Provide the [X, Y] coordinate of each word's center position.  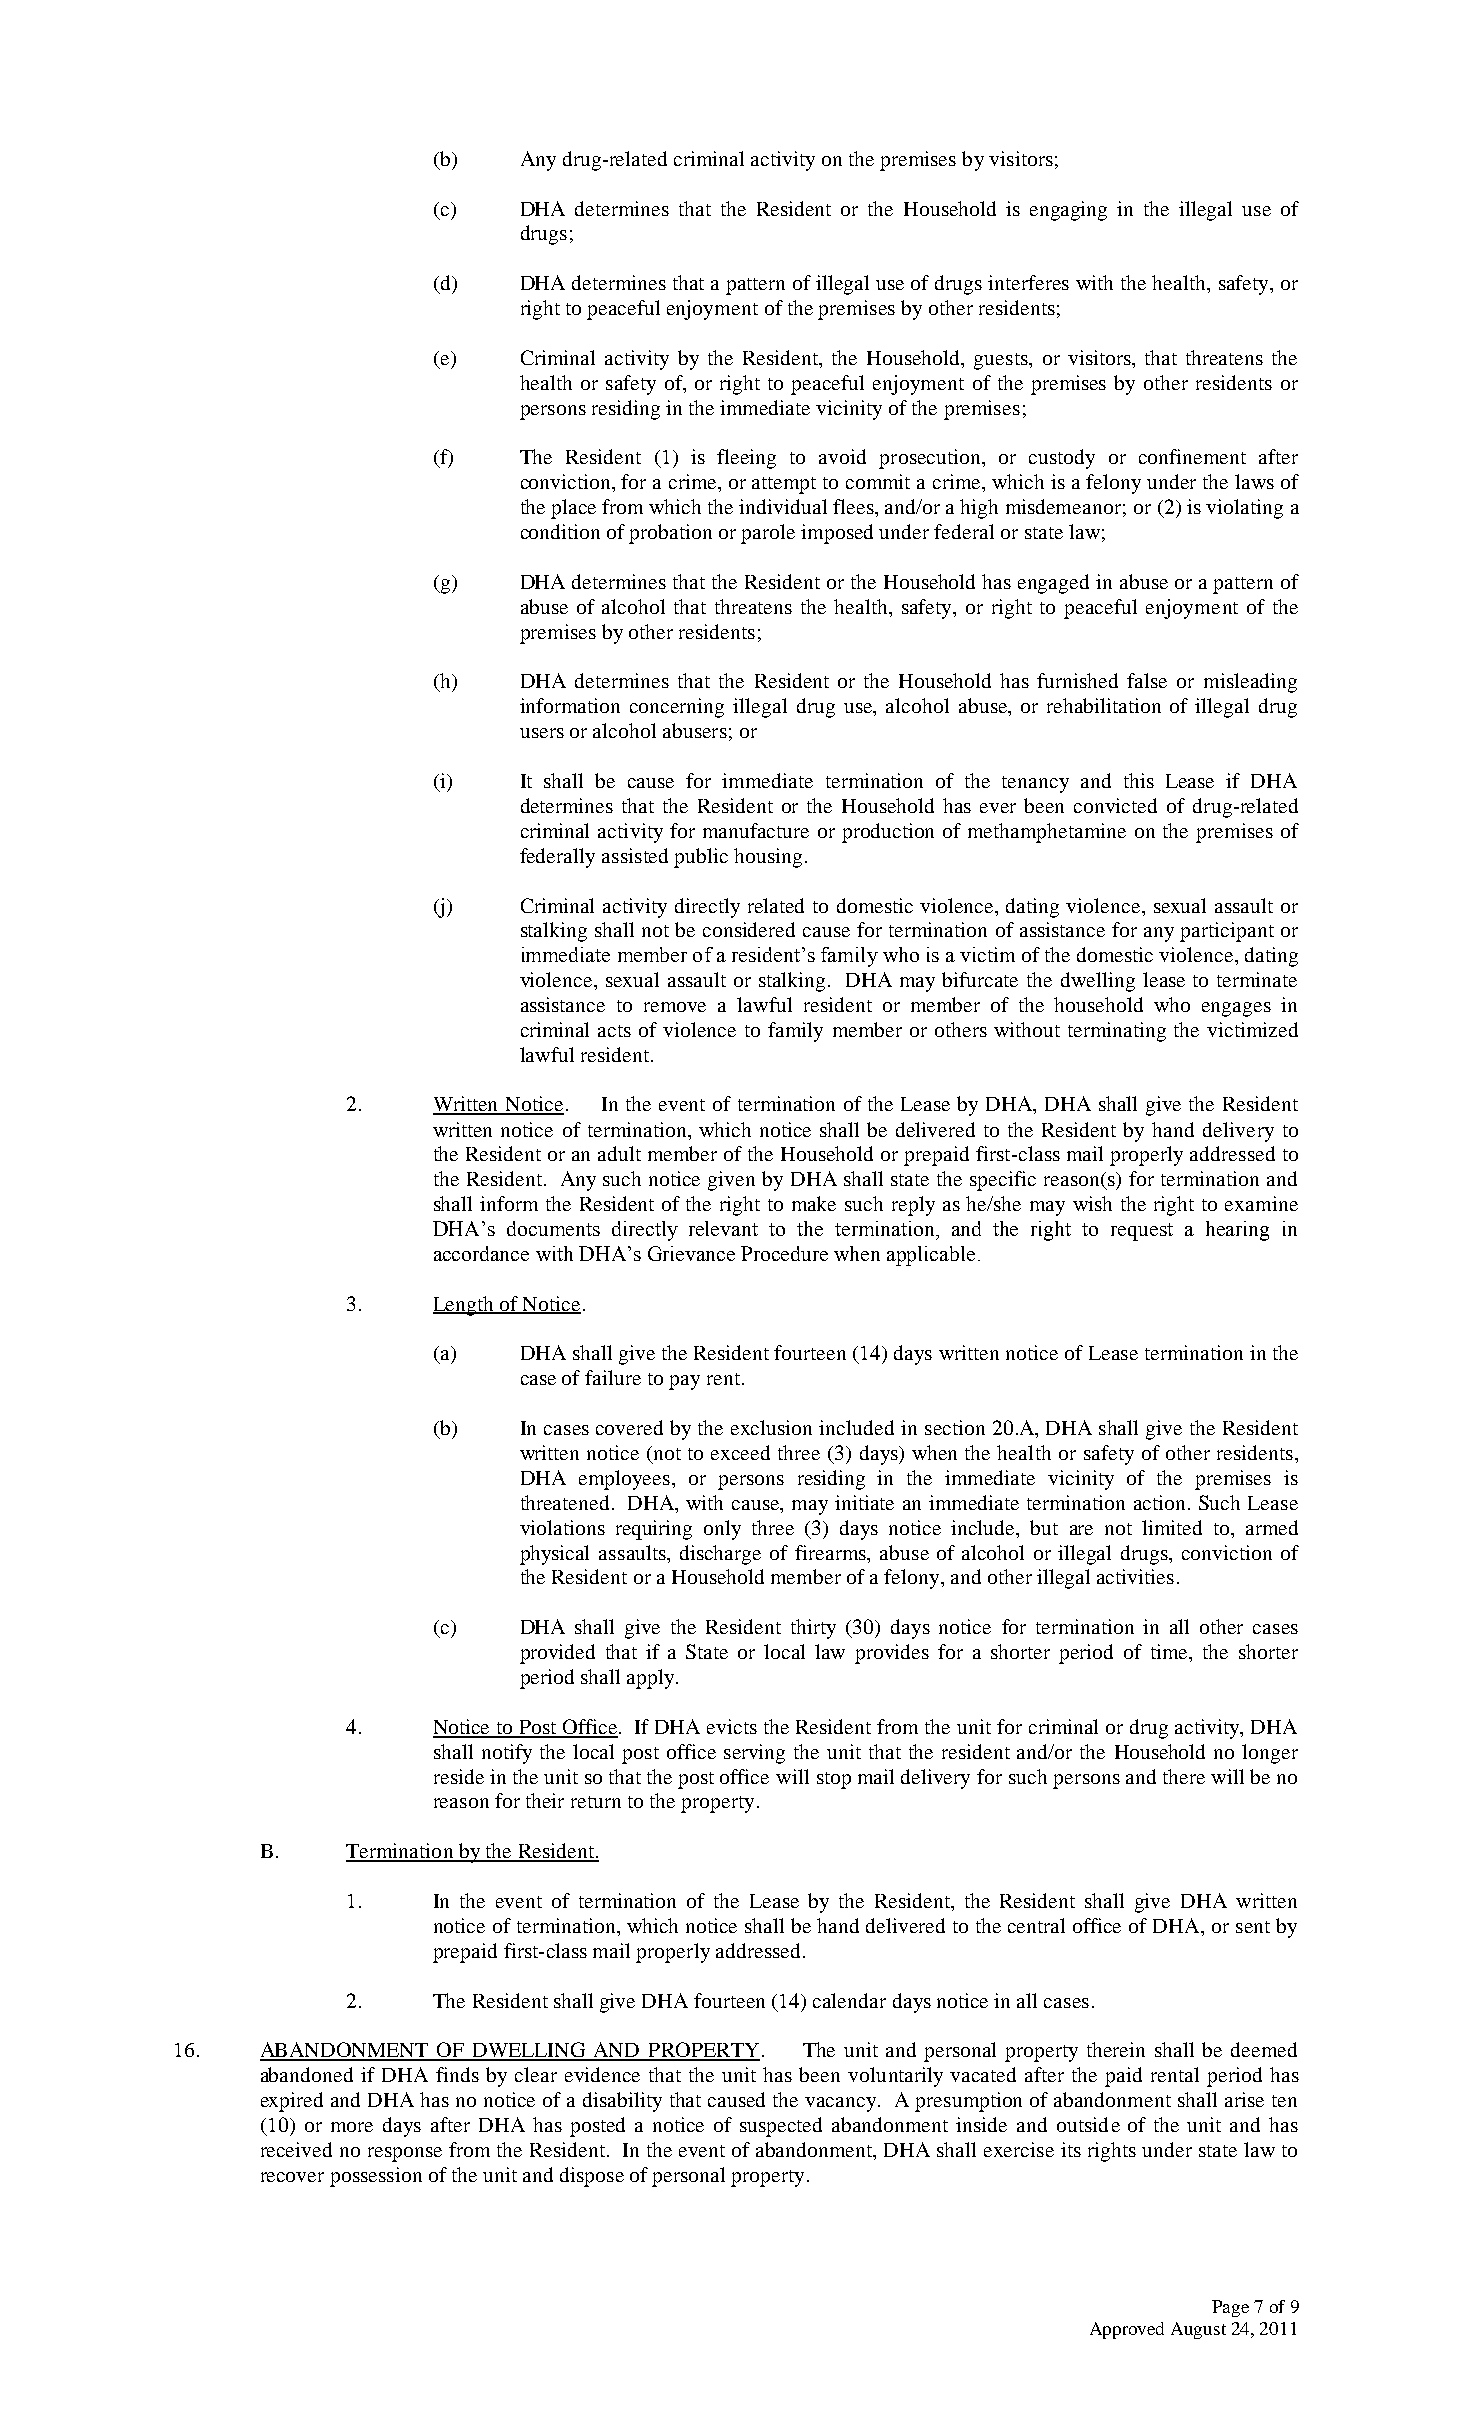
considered [749, 929]
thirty [813, 1629]
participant [1227, 932]
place [573, 509]
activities [1135, 1576]
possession [376, 2177]
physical [554, 1555]
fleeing [746, 459]
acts [614, 1031]
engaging [1068, 211]
